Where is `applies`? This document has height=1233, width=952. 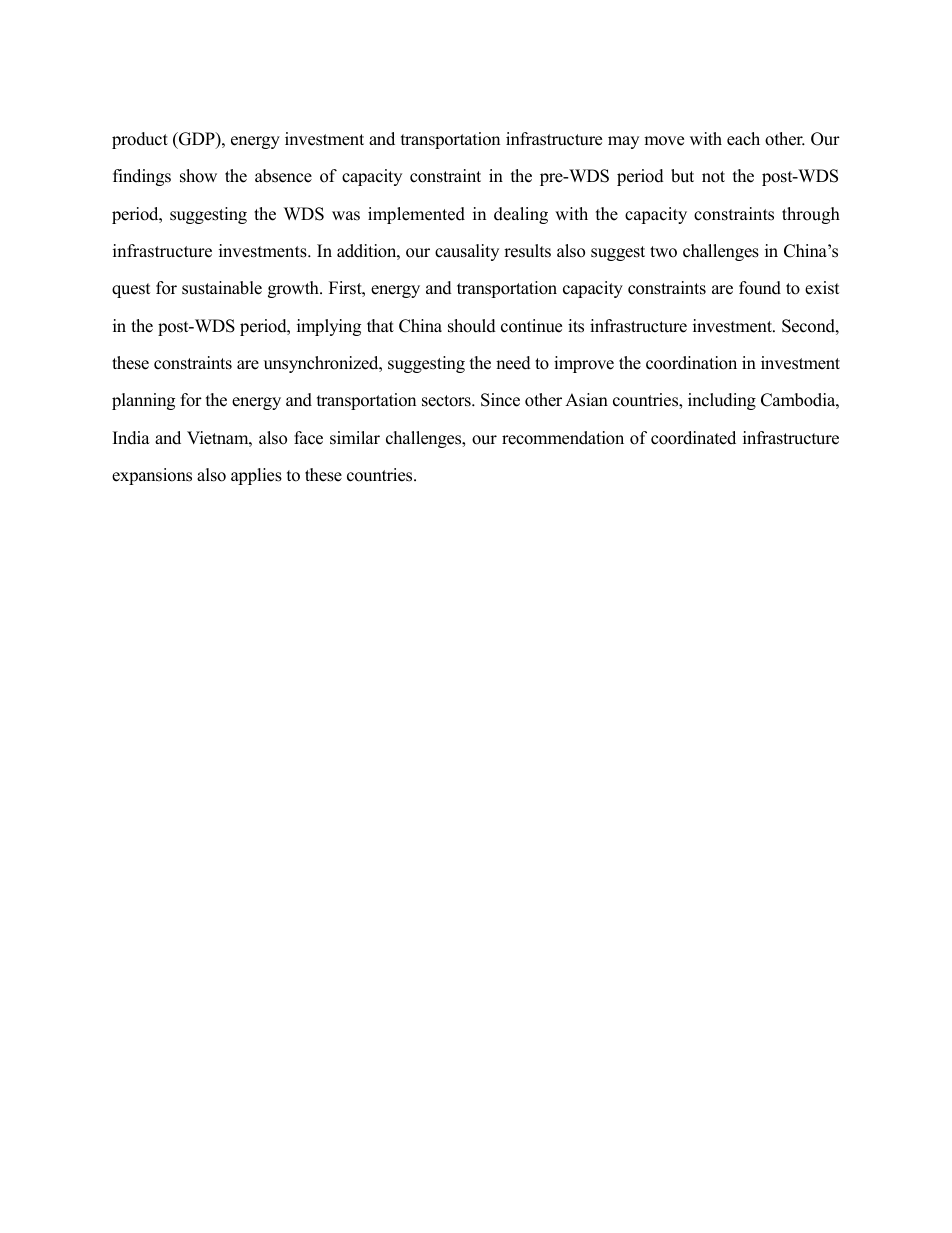
applies is located at coordinates (256, 476).
